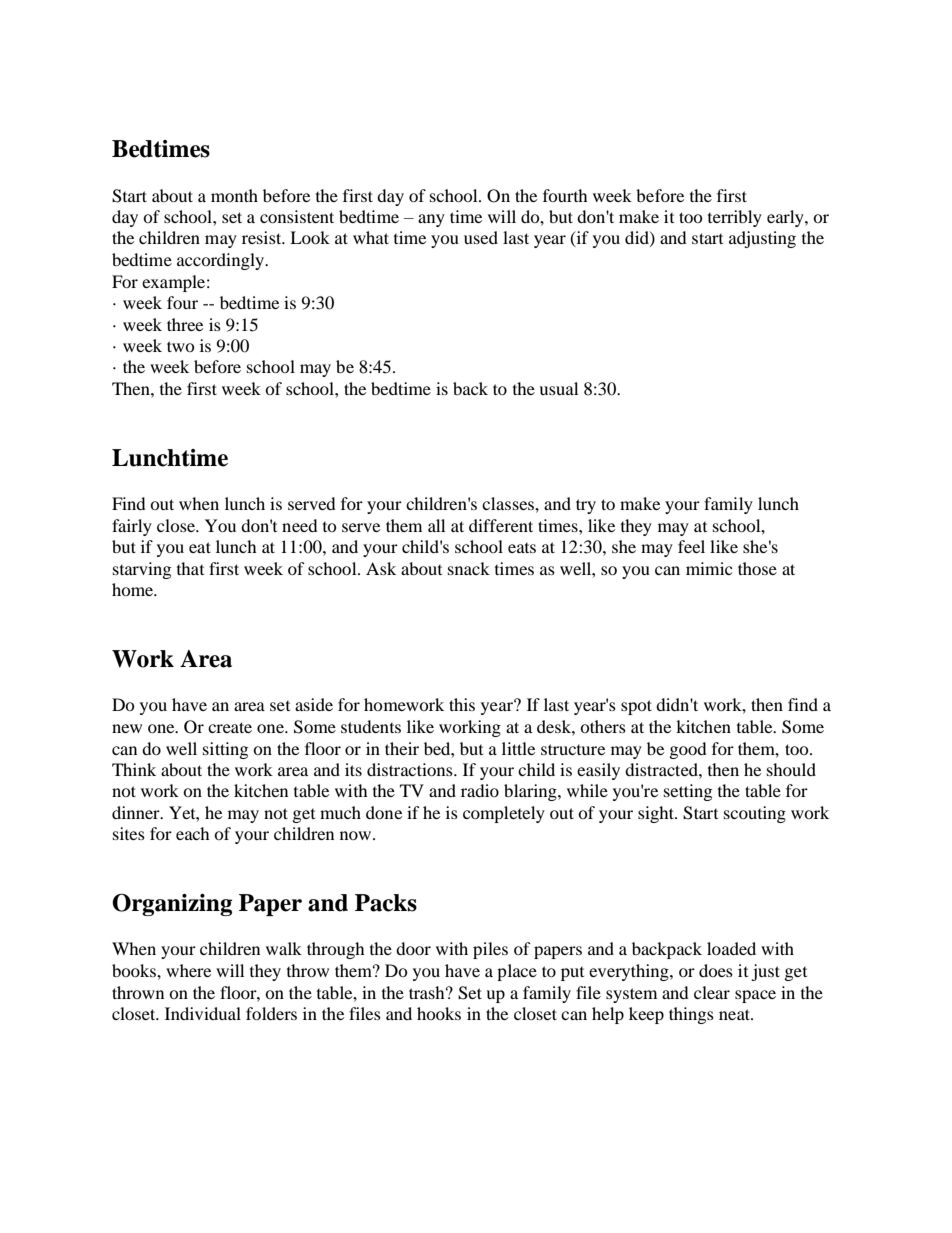  Describe the element at coordinates (755, 814) in the screenshot. I see `scouting` at that location.
